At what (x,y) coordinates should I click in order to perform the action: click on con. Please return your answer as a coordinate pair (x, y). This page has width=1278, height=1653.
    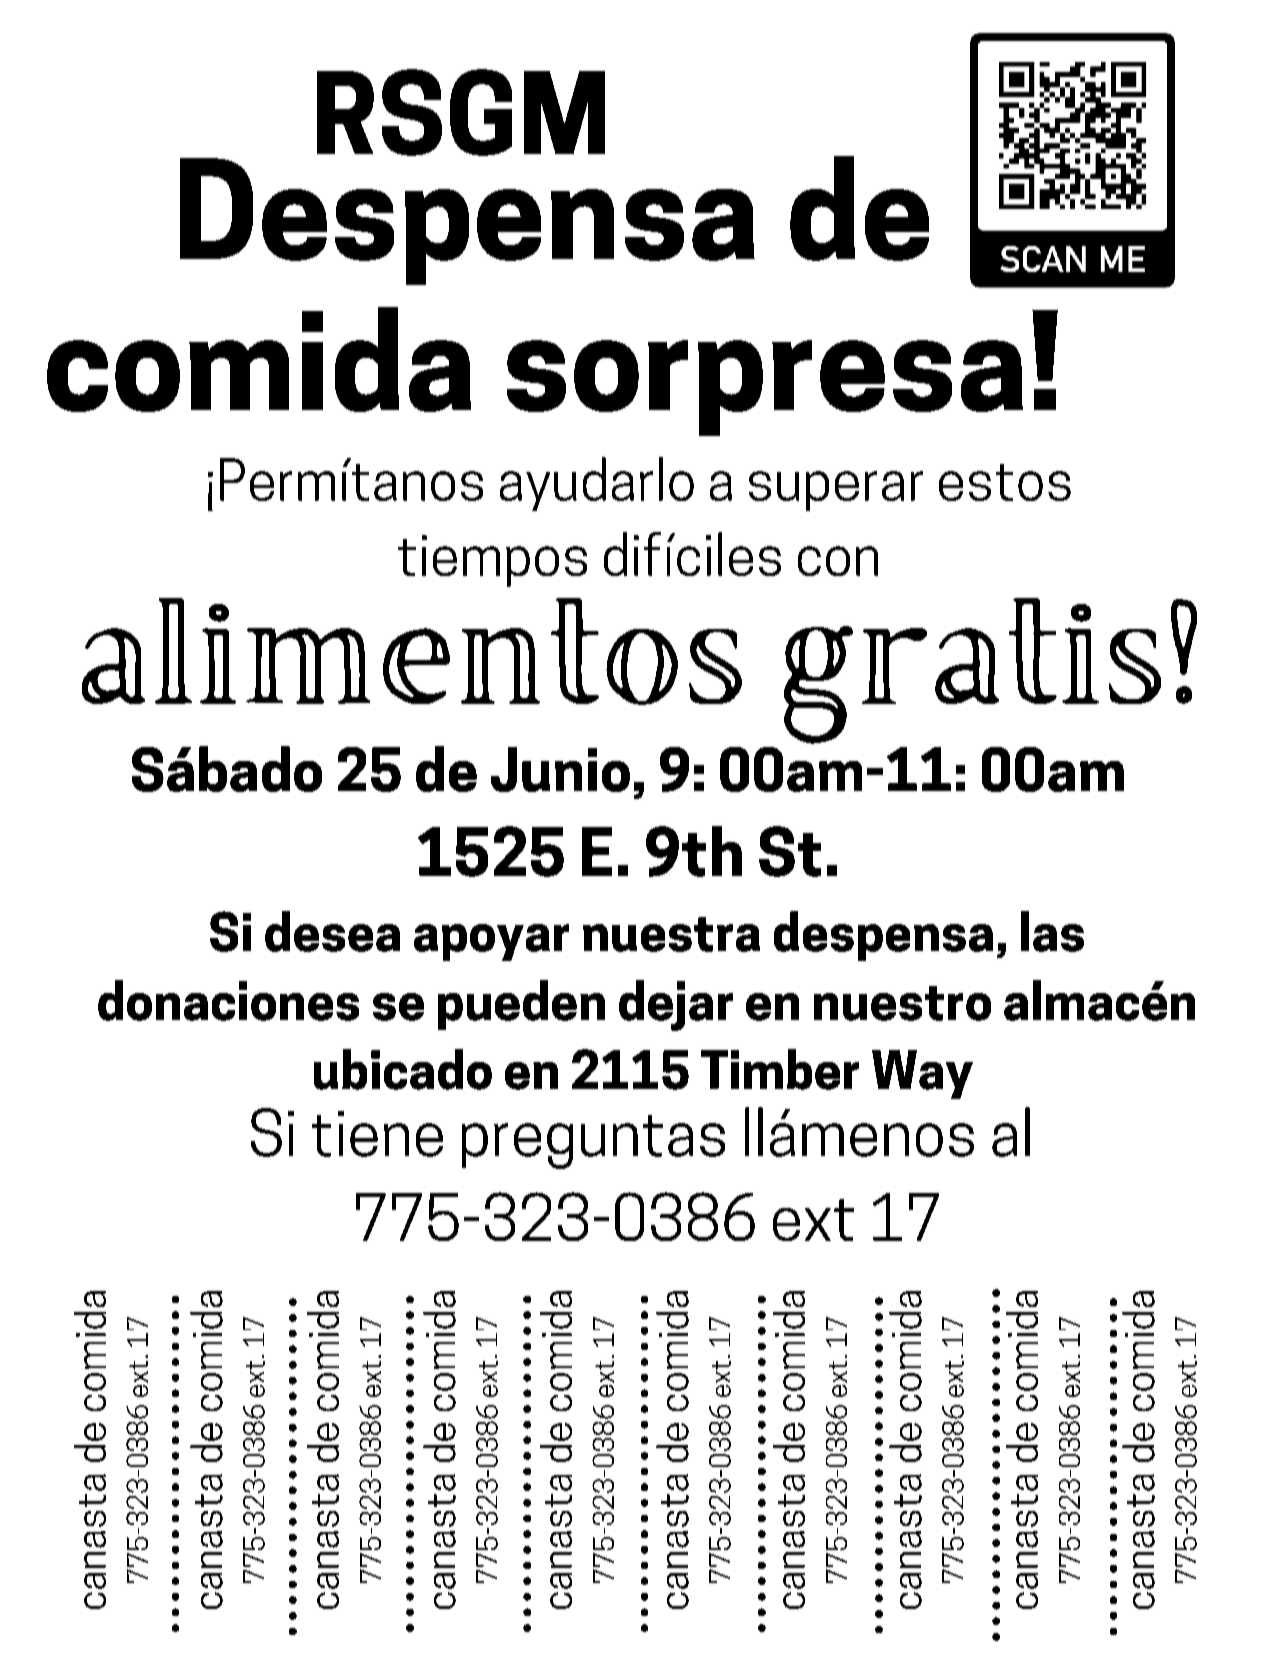
    Looking at the image, I should click on (838, 561).
